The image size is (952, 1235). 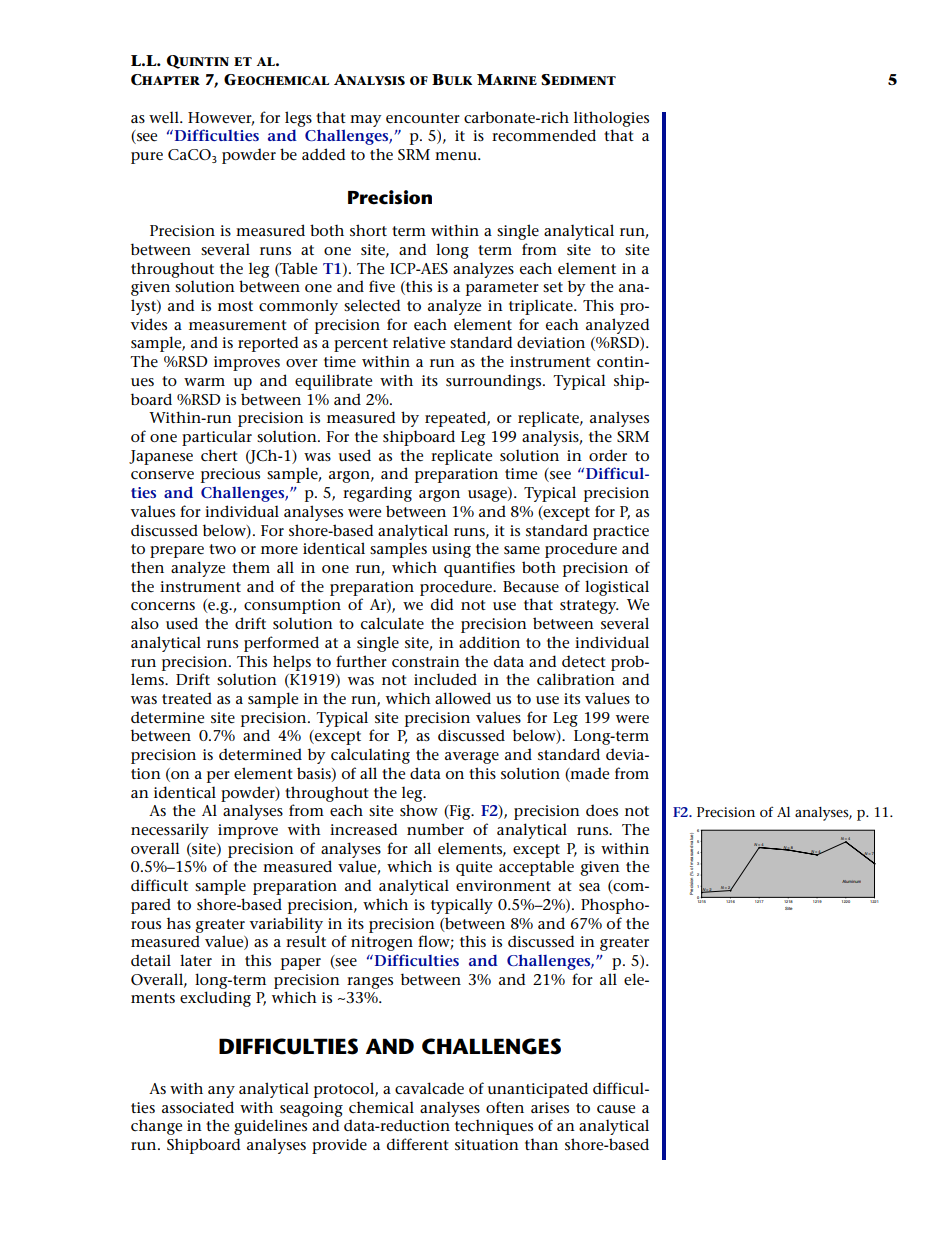 I want to click on often, so click(x=505, y=1107).
